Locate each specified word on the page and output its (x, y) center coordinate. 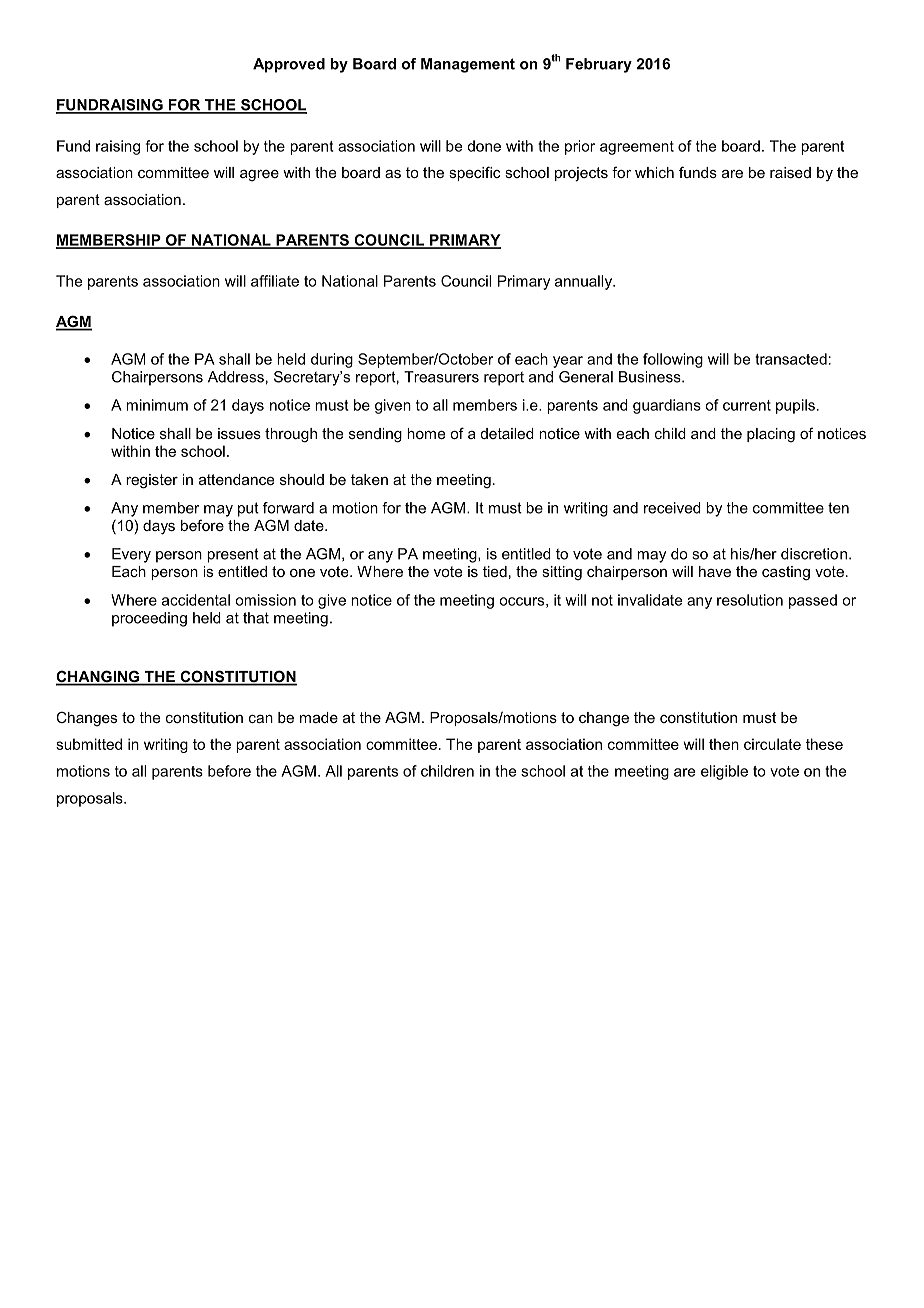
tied (495, 571)
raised (790, 172)
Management (468, 65)
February (599, 65)
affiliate (275, 281)
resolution (750, 600)
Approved (289, 65)
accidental (196, 600)
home (426, 433)
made (319, 717)
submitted (89, 744)
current (747, 405)
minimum (157, 405)
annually (585, 282)
